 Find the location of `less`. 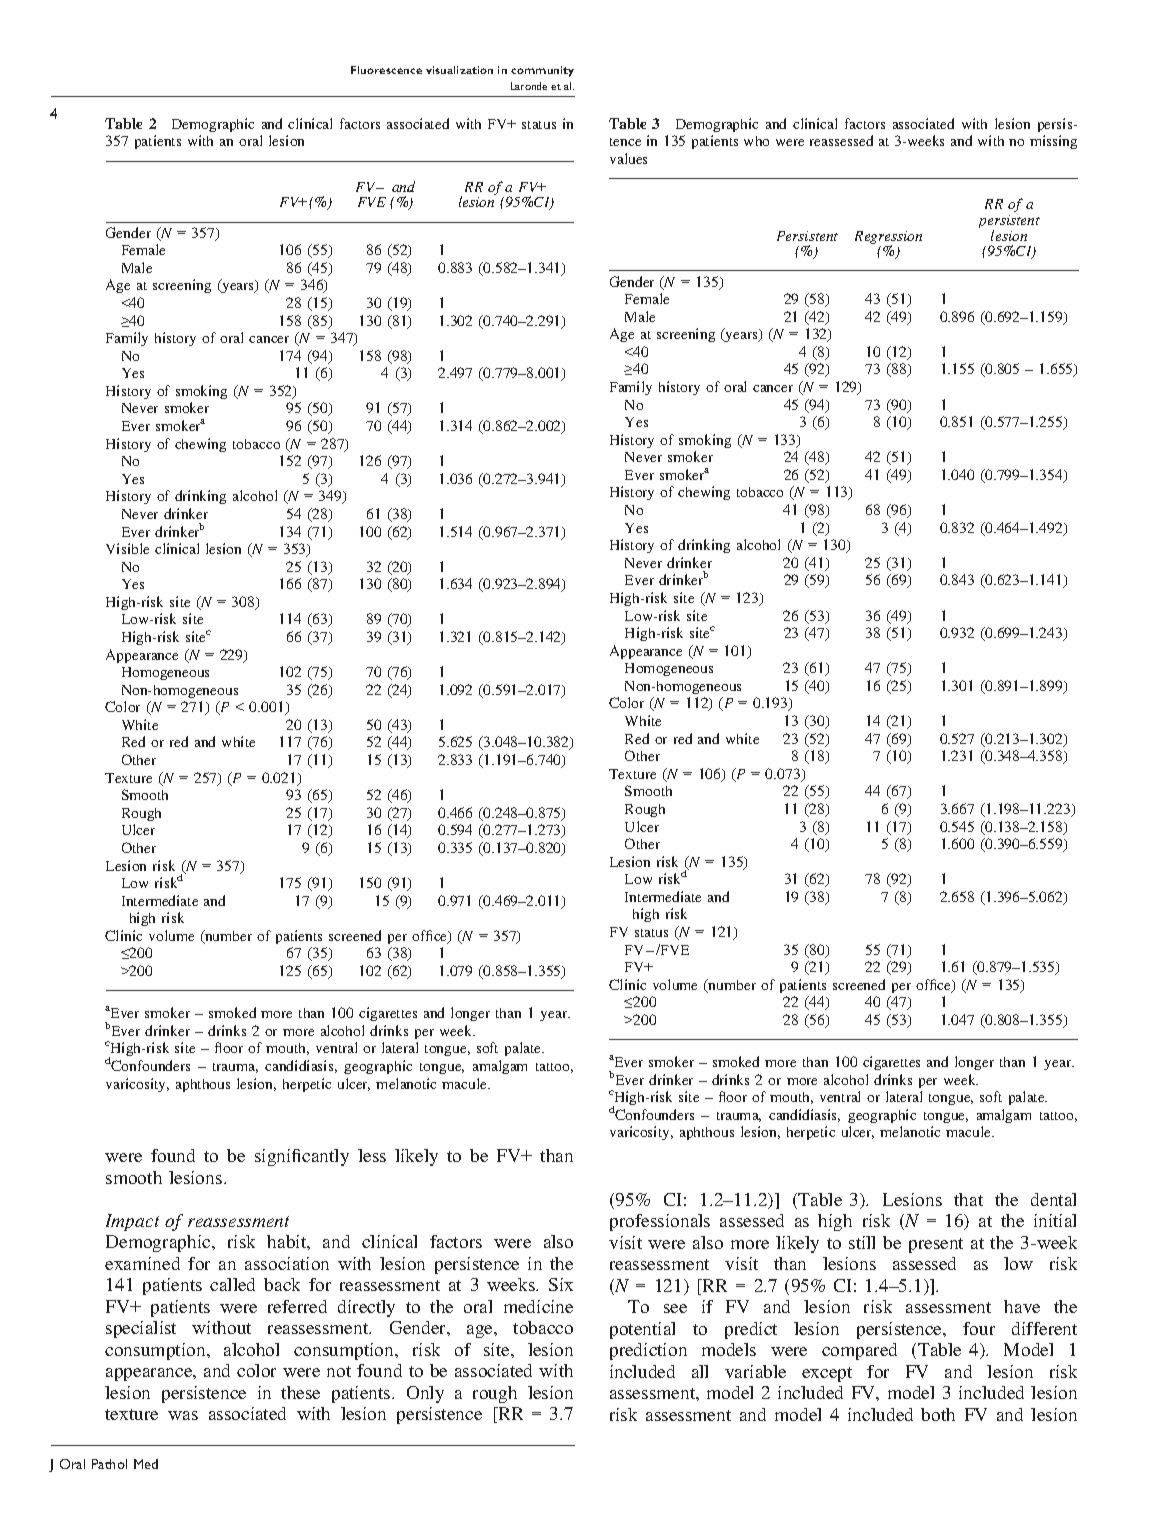

less is located at coordinates (372, 1155).
